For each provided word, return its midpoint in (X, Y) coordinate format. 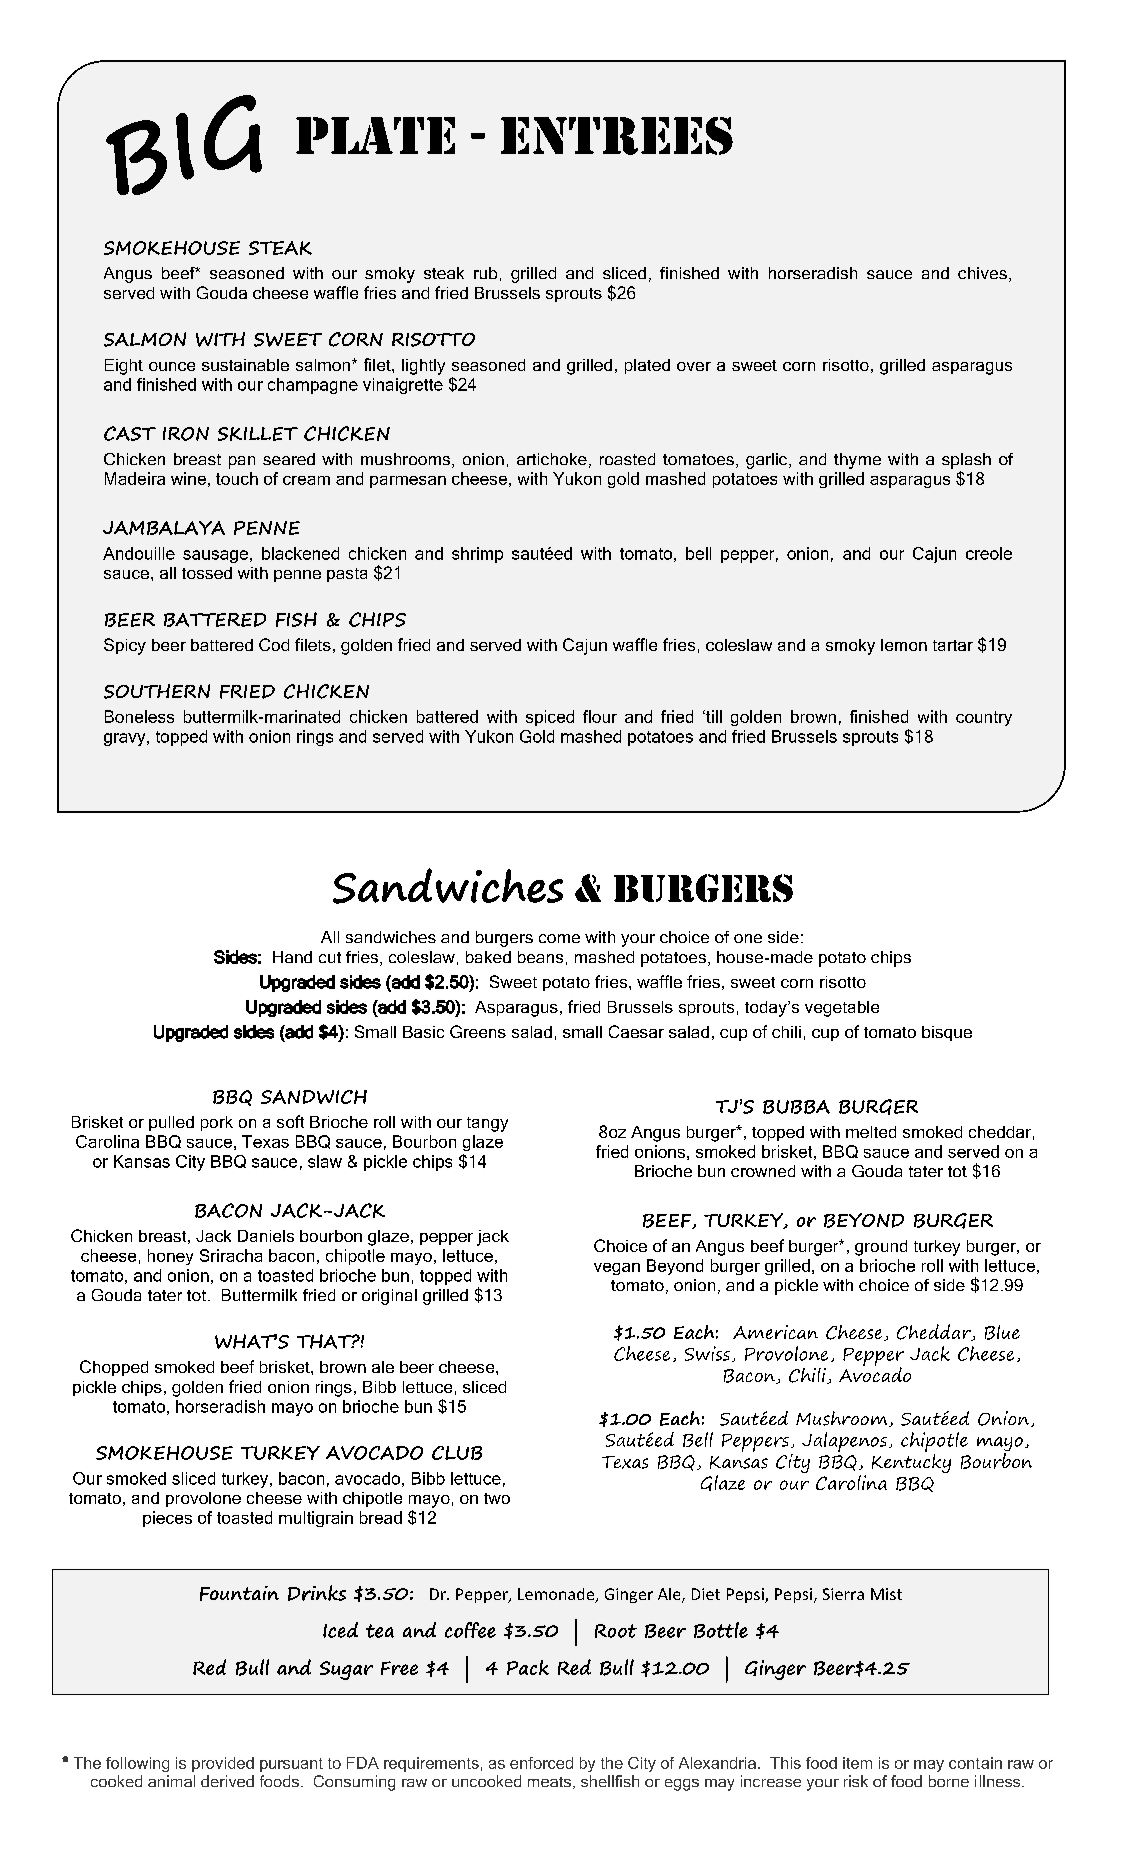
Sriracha (231, 1255)
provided (223, 1764)
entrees (617, 136)
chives (982, 273)
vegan (617, 1269)
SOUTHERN (157, 691)
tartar (953, 645)
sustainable (245, 365)
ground (881, 1248)
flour (600, 716)
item (857, 1763)
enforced (541, 1763)
